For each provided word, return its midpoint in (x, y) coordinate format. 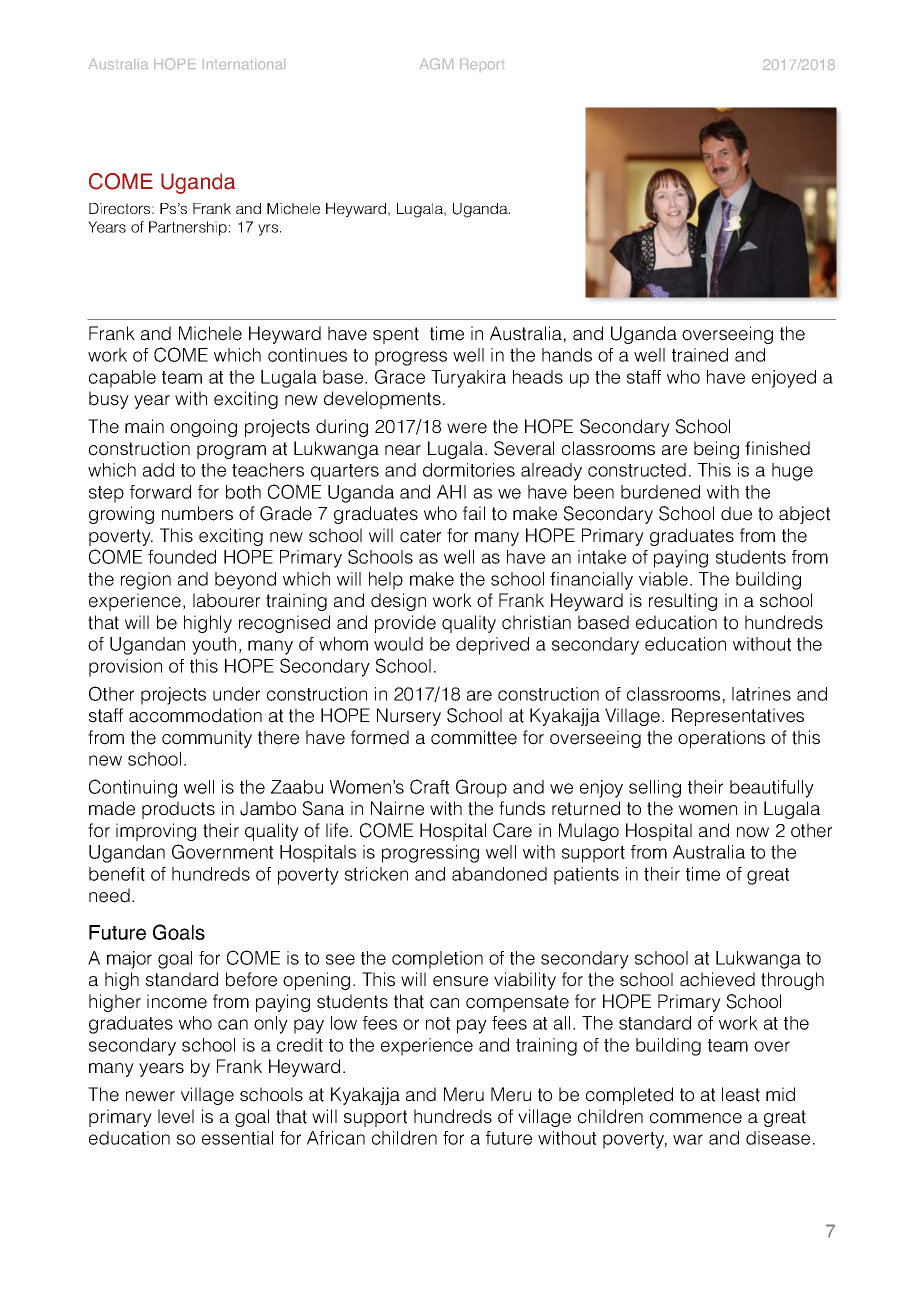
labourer (226, 600)
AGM (436, 64)
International (244, 64)
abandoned (499, 874)
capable (122, 379)
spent (396, 335)
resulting (683, 602)
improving (156, 832)
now (753, 832)
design (398, 602)
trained (700, 355)
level (176, 1116)
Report (482, 65)
